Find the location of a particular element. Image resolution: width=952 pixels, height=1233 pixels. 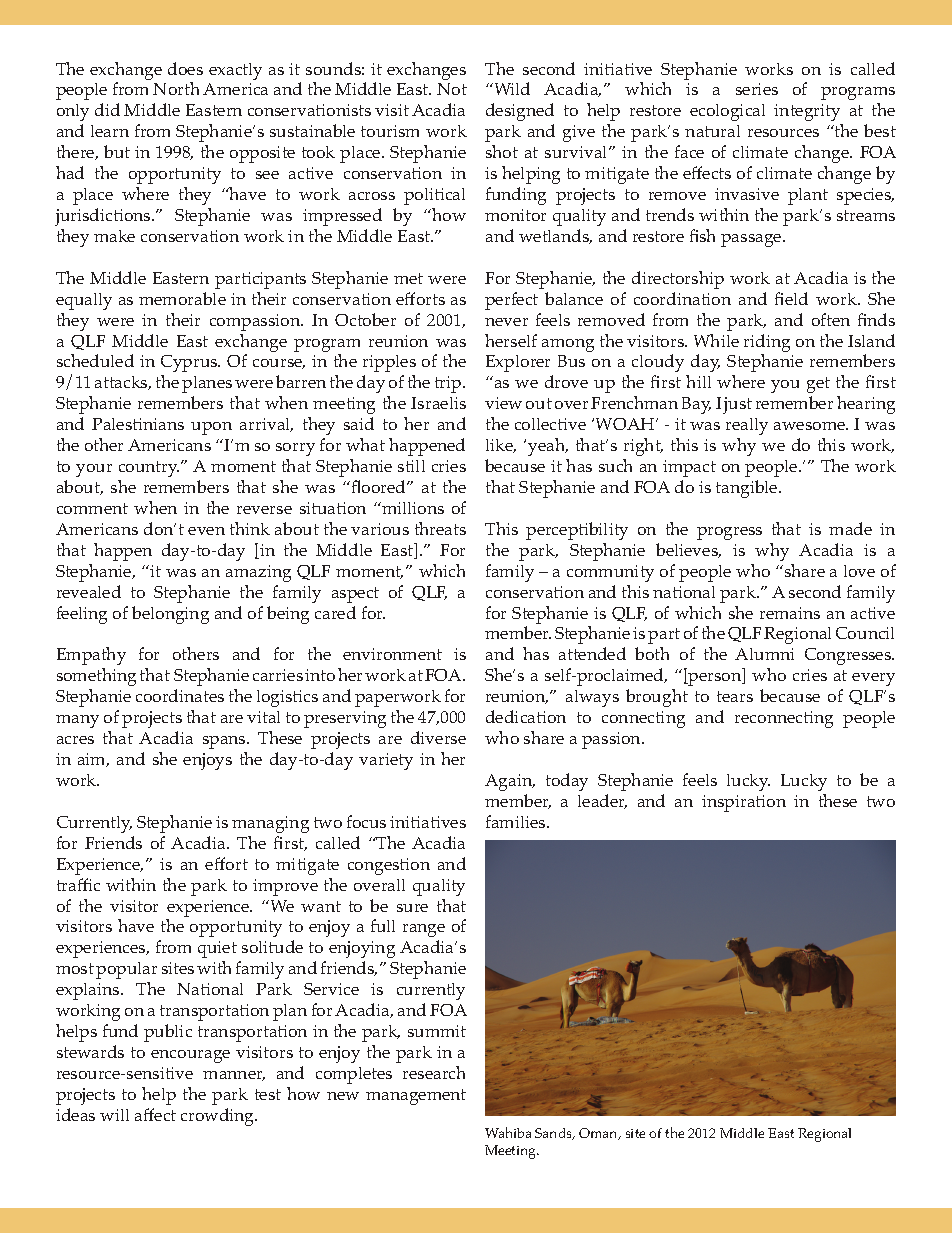

management is located at coordinates (416, 1097).
